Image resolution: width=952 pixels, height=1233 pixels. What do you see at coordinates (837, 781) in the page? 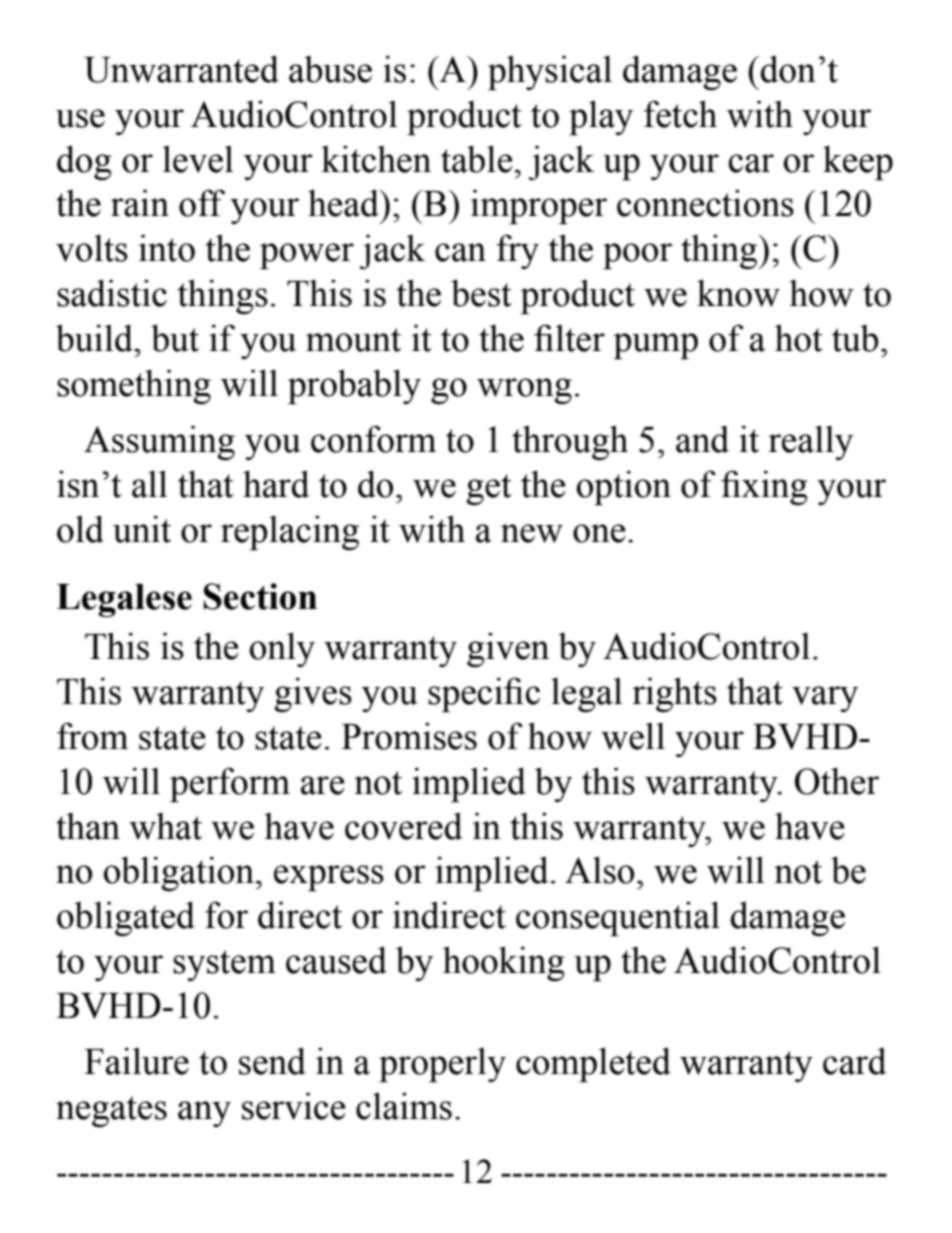
I see `Other` at bounding box center [837, 781].
